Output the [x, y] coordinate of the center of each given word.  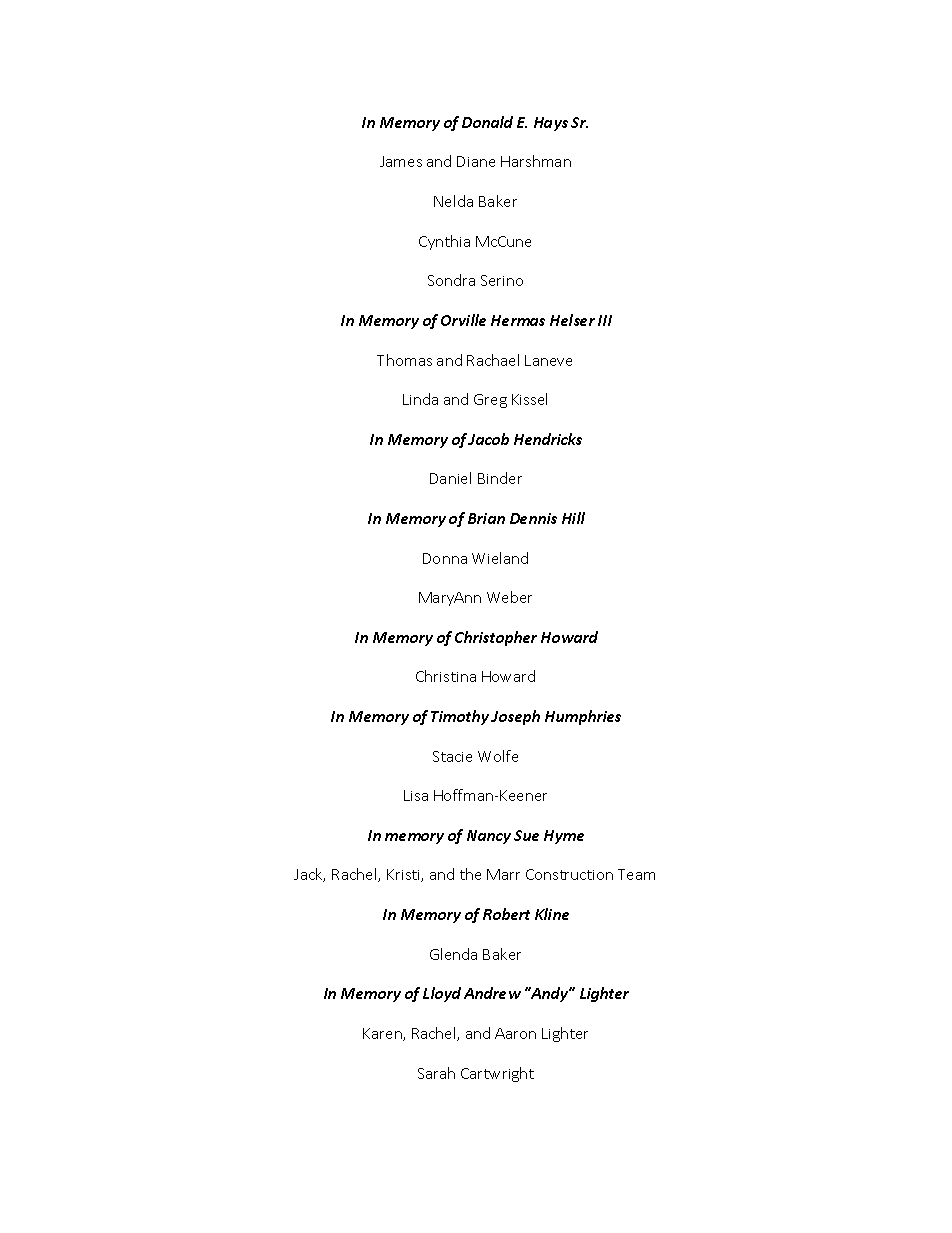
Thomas [404, 360]
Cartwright [497, 1074]
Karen [383, 1034]
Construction [569, 874]
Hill [573, 518]
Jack [309, 875]
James [401, 161]
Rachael [493, 360]
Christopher [496, 638]
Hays [551, 124]
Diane [476, 161]
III [605, 320]
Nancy [489, 837]
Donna [445, 558]
